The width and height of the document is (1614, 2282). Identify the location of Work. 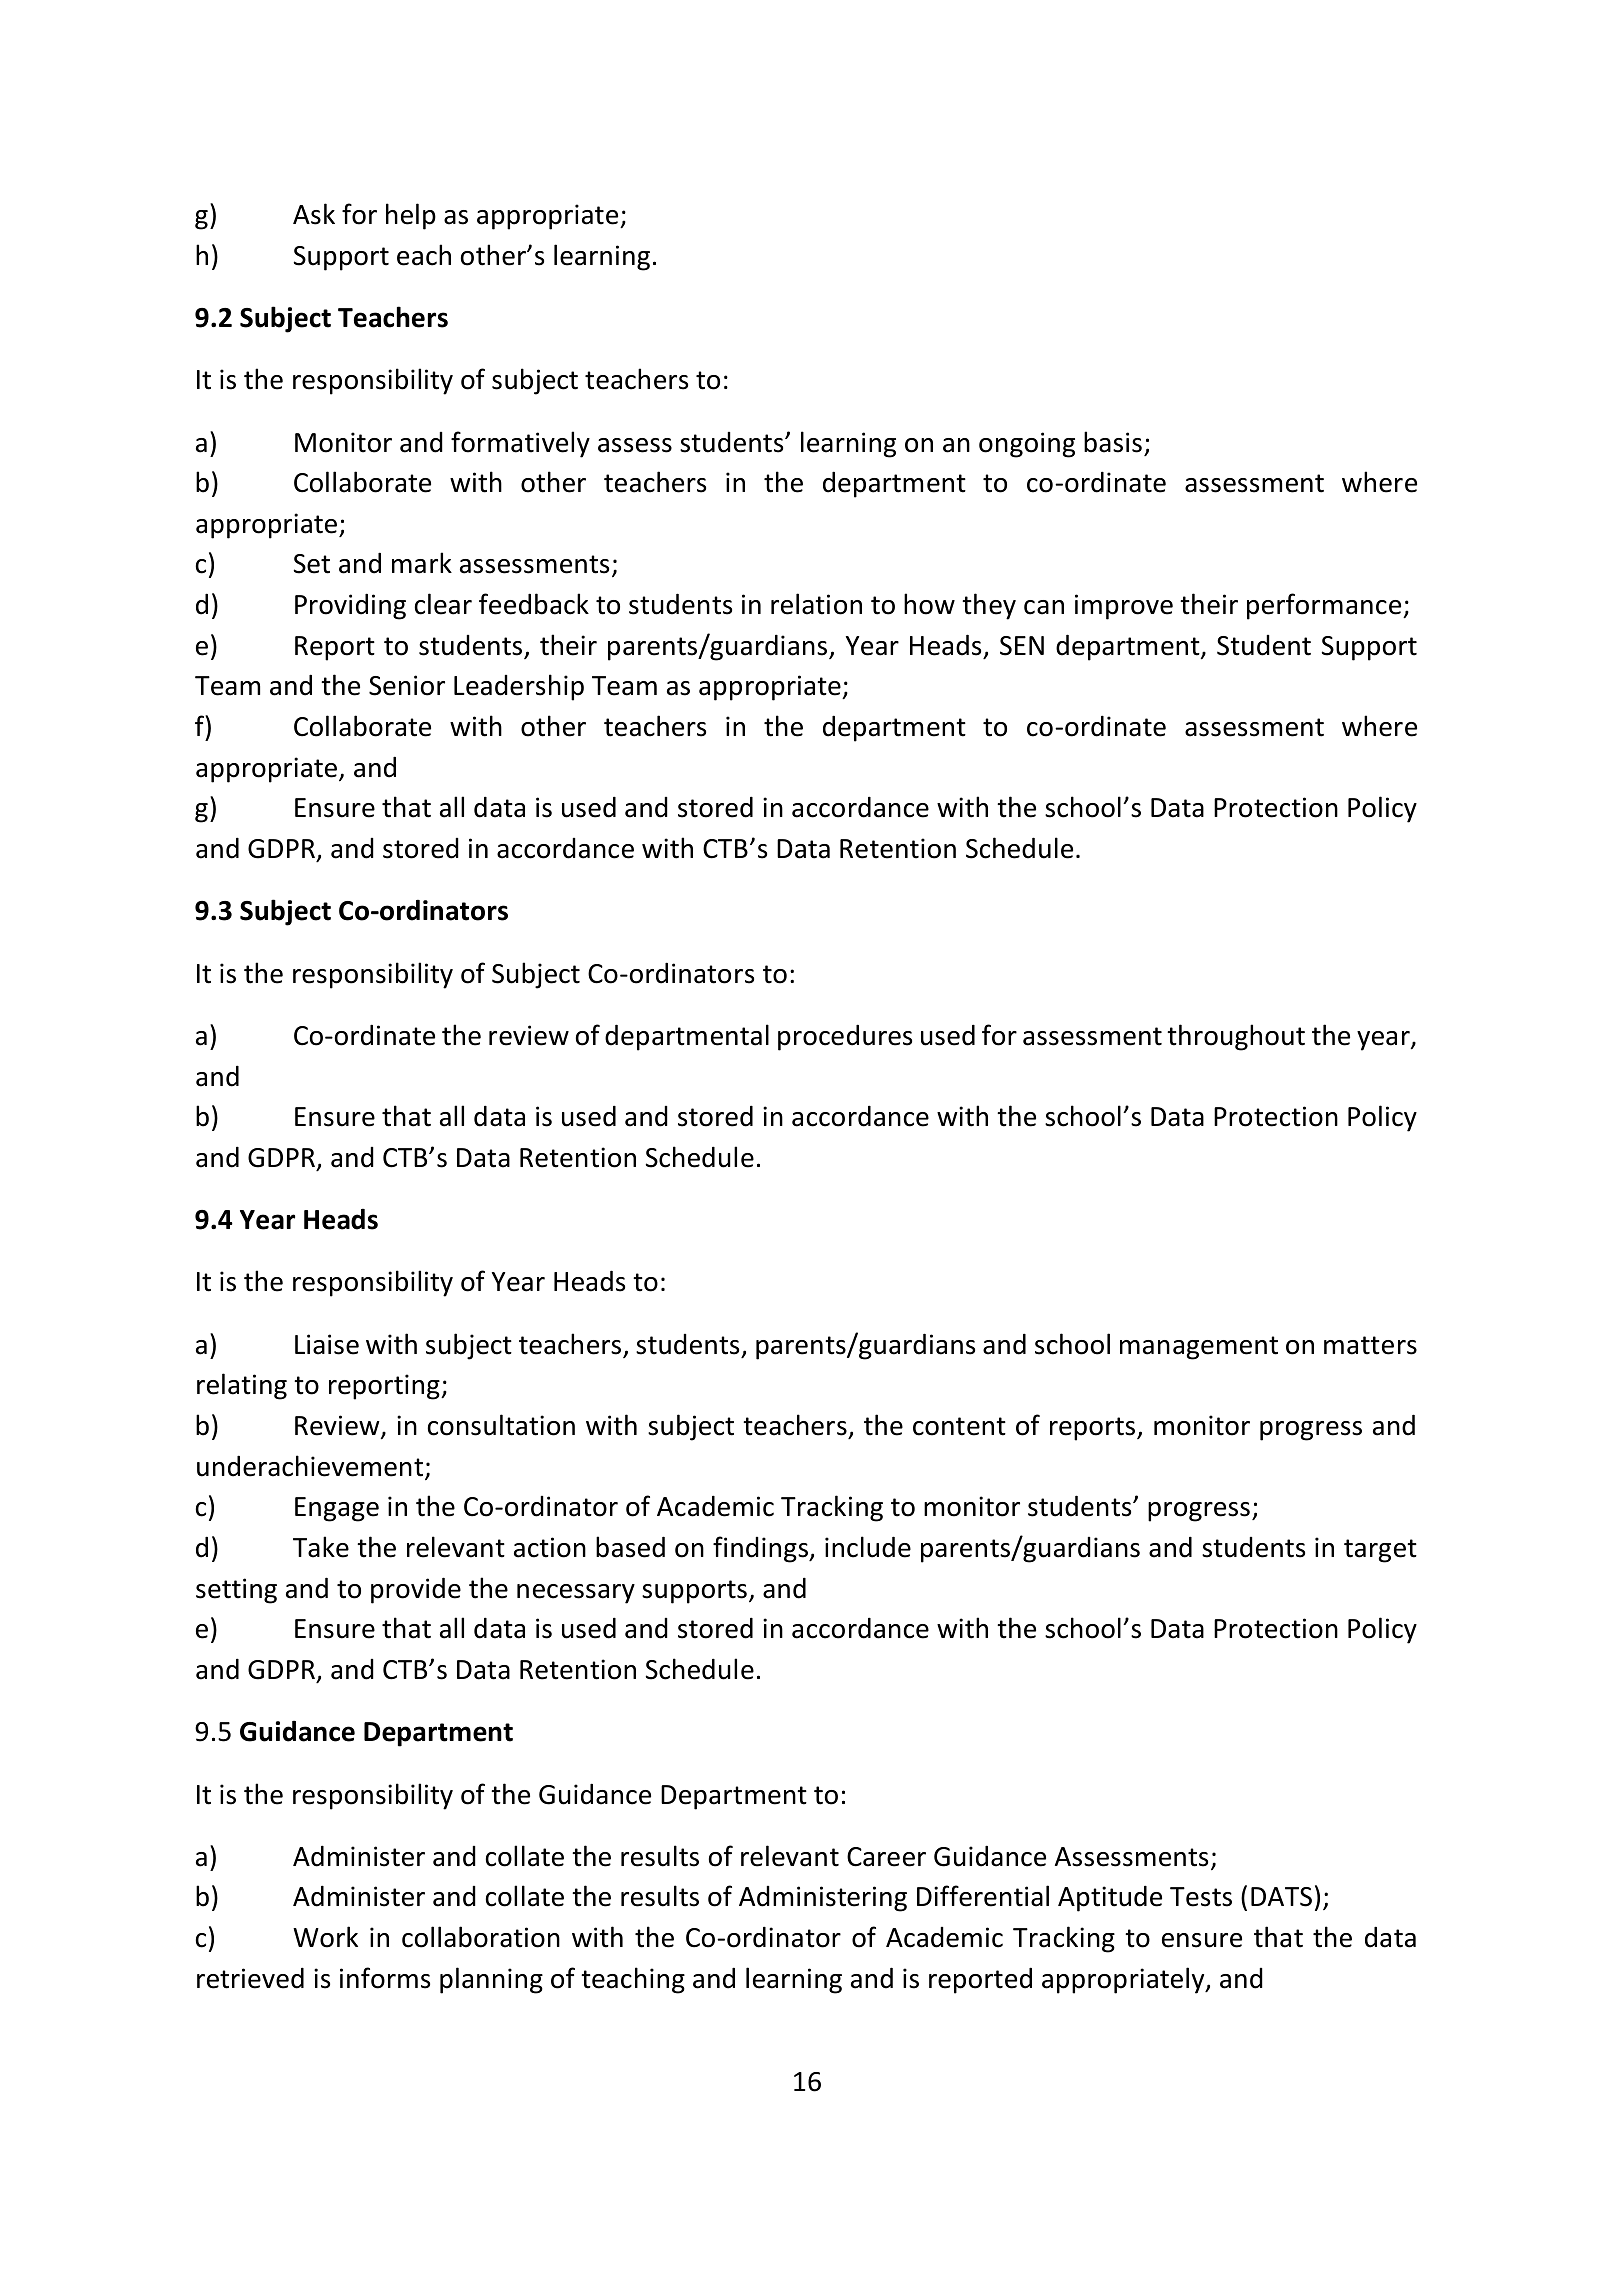
(325, 1937).
